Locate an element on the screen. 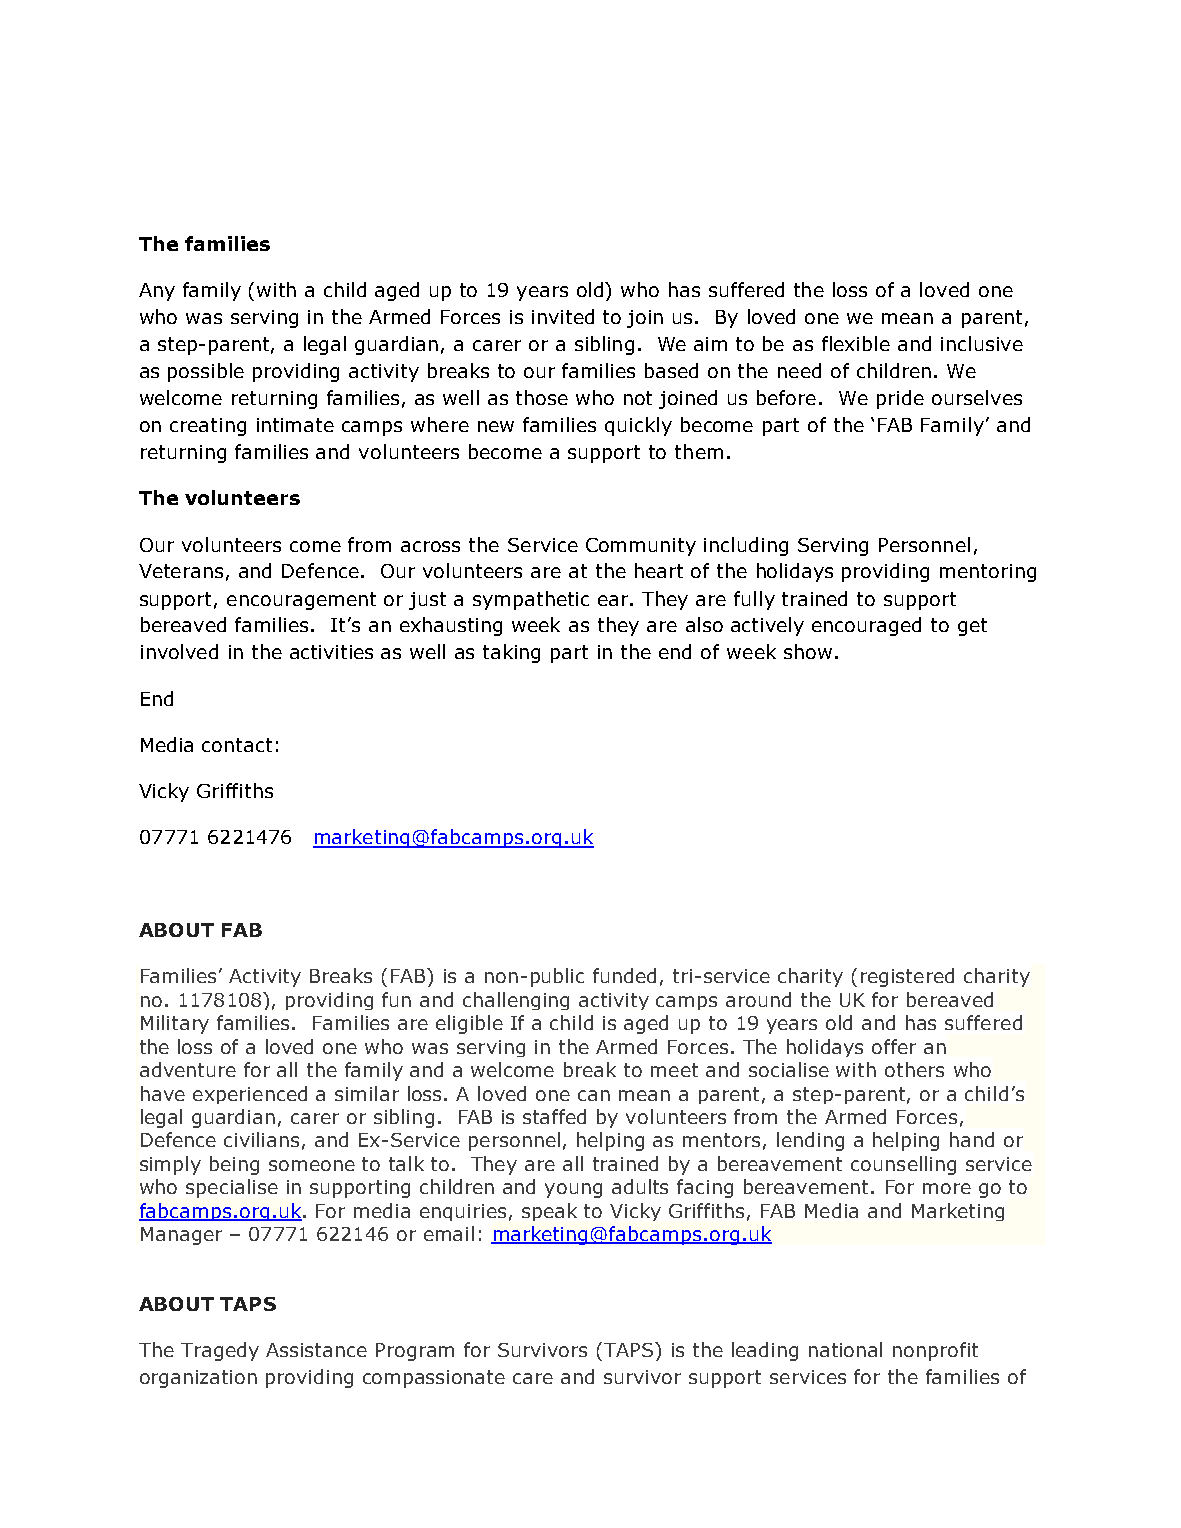 The height and width of the screenshot is (1528, 1181). taking is located at coordinates (511, 653).
